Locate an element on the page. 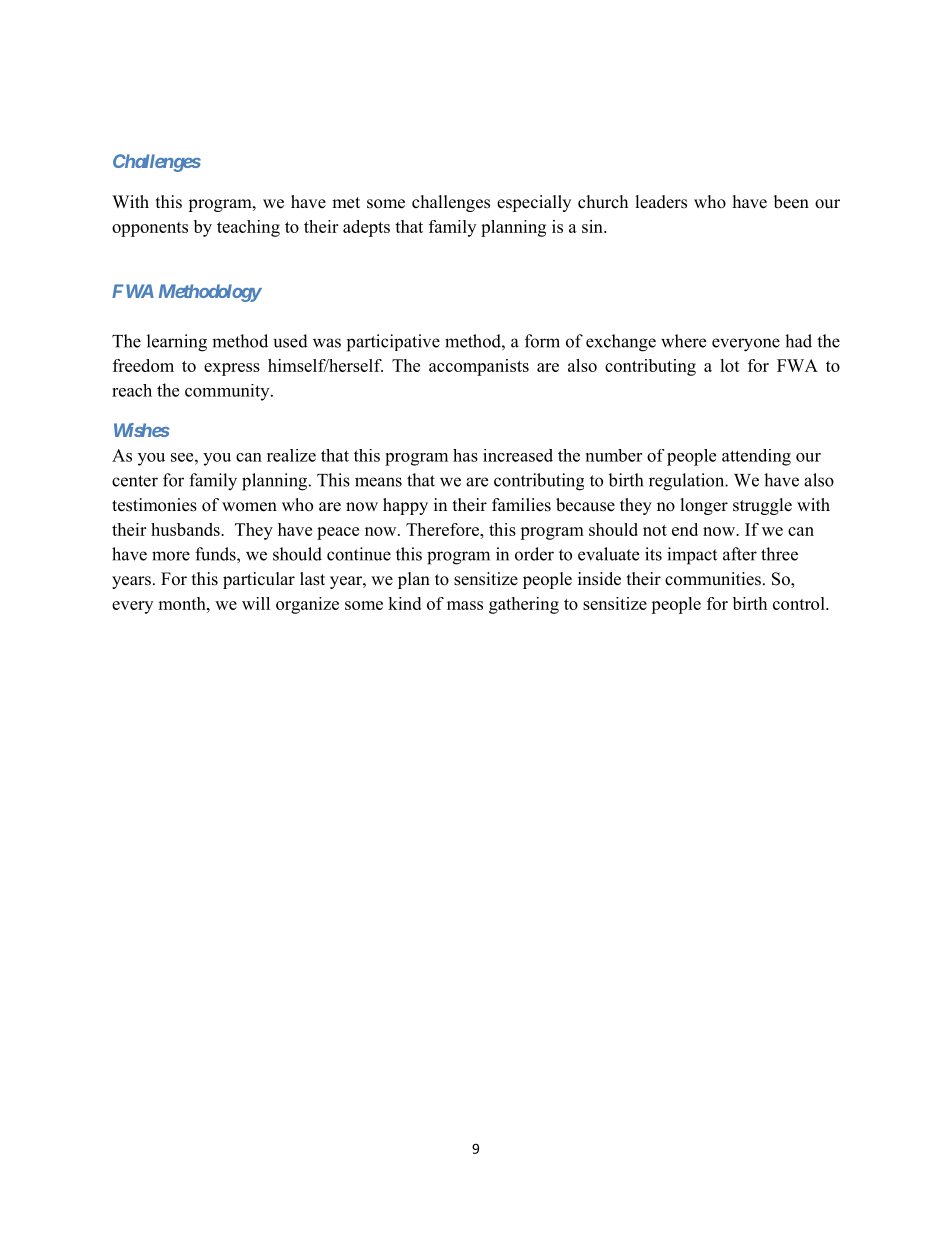 Image resolution: width=952 pixels, height=1233 pixels. teaching is located at coordinates (248, 228).
